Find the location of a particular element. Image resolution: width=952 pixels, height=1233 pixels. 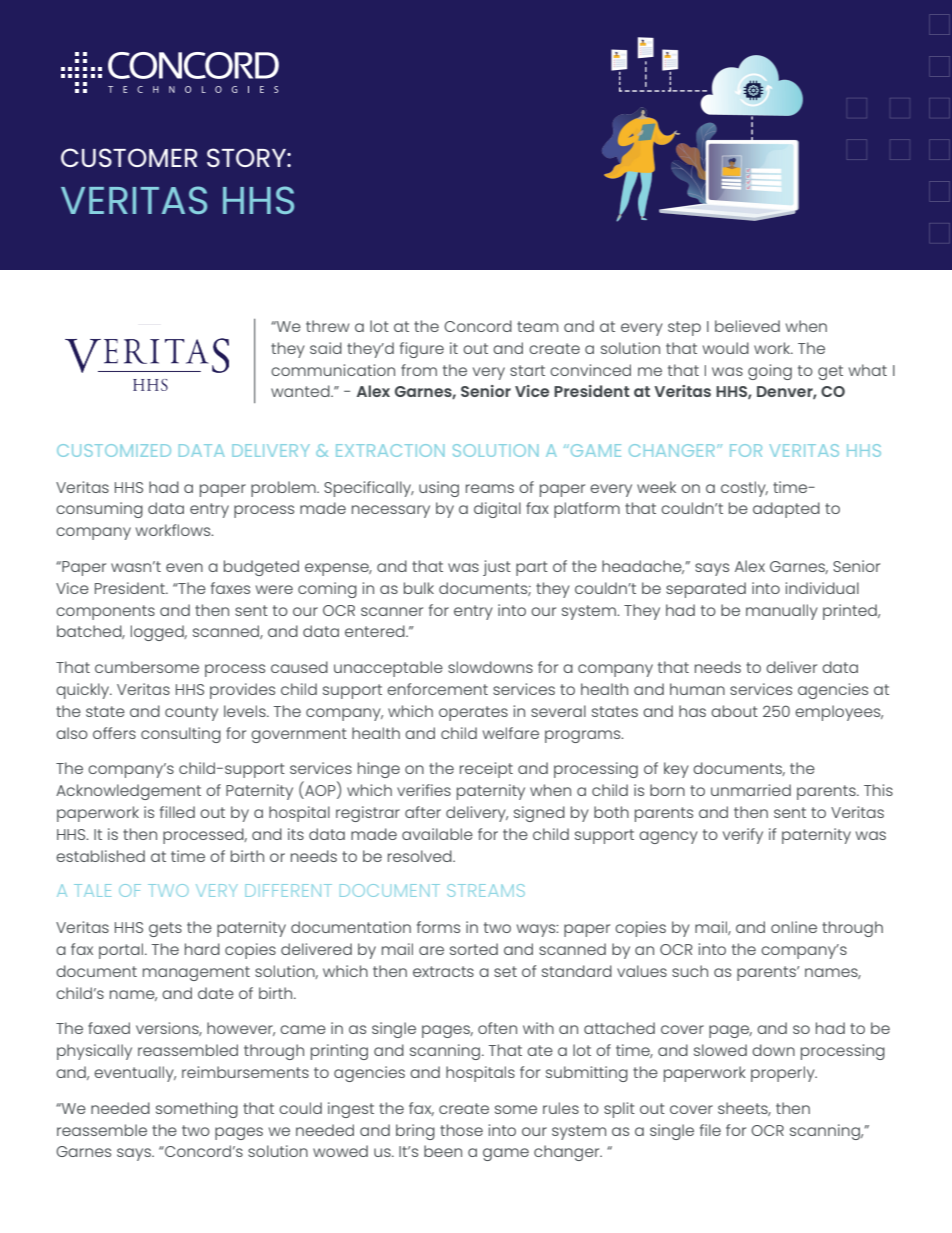

online is located at coordinates (794, 927).
